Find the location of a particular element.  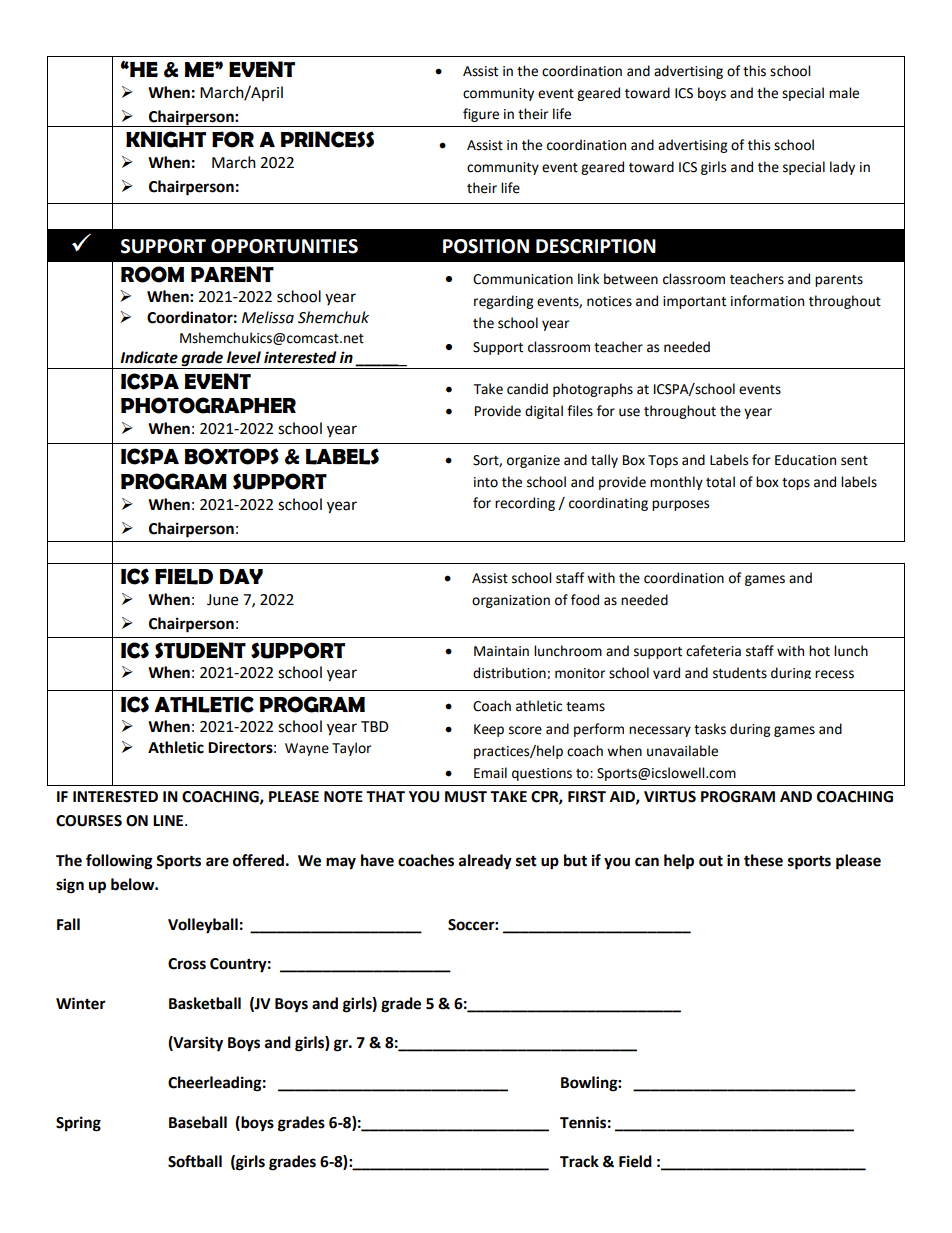

Baseball is located at coordinates (198, 1122).
